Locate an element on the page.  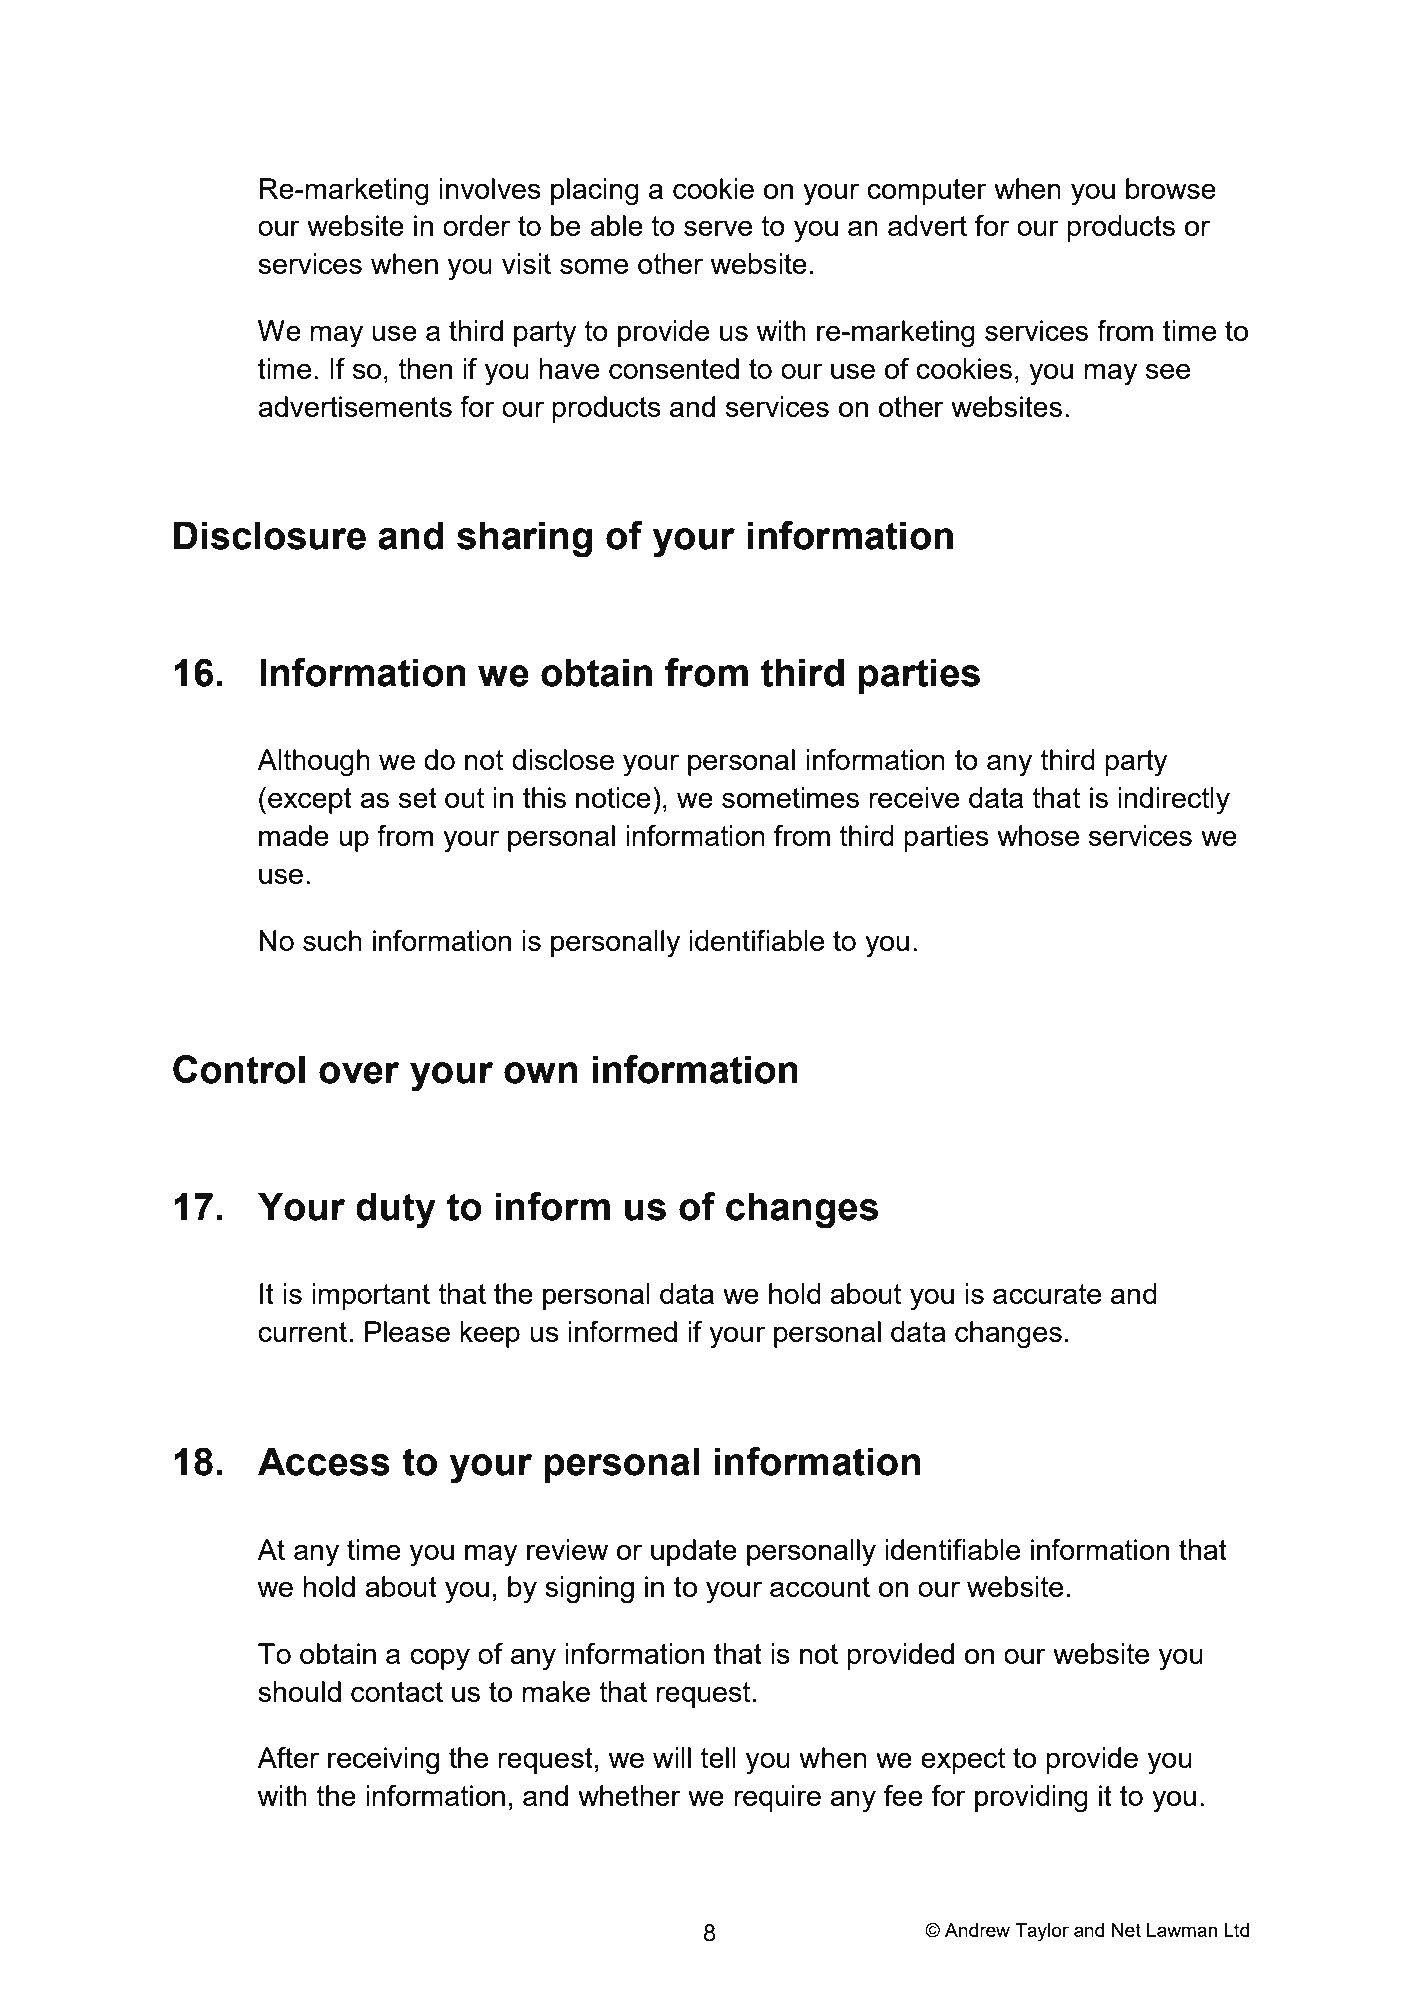
whose is located at coordinates (1038, 835).
